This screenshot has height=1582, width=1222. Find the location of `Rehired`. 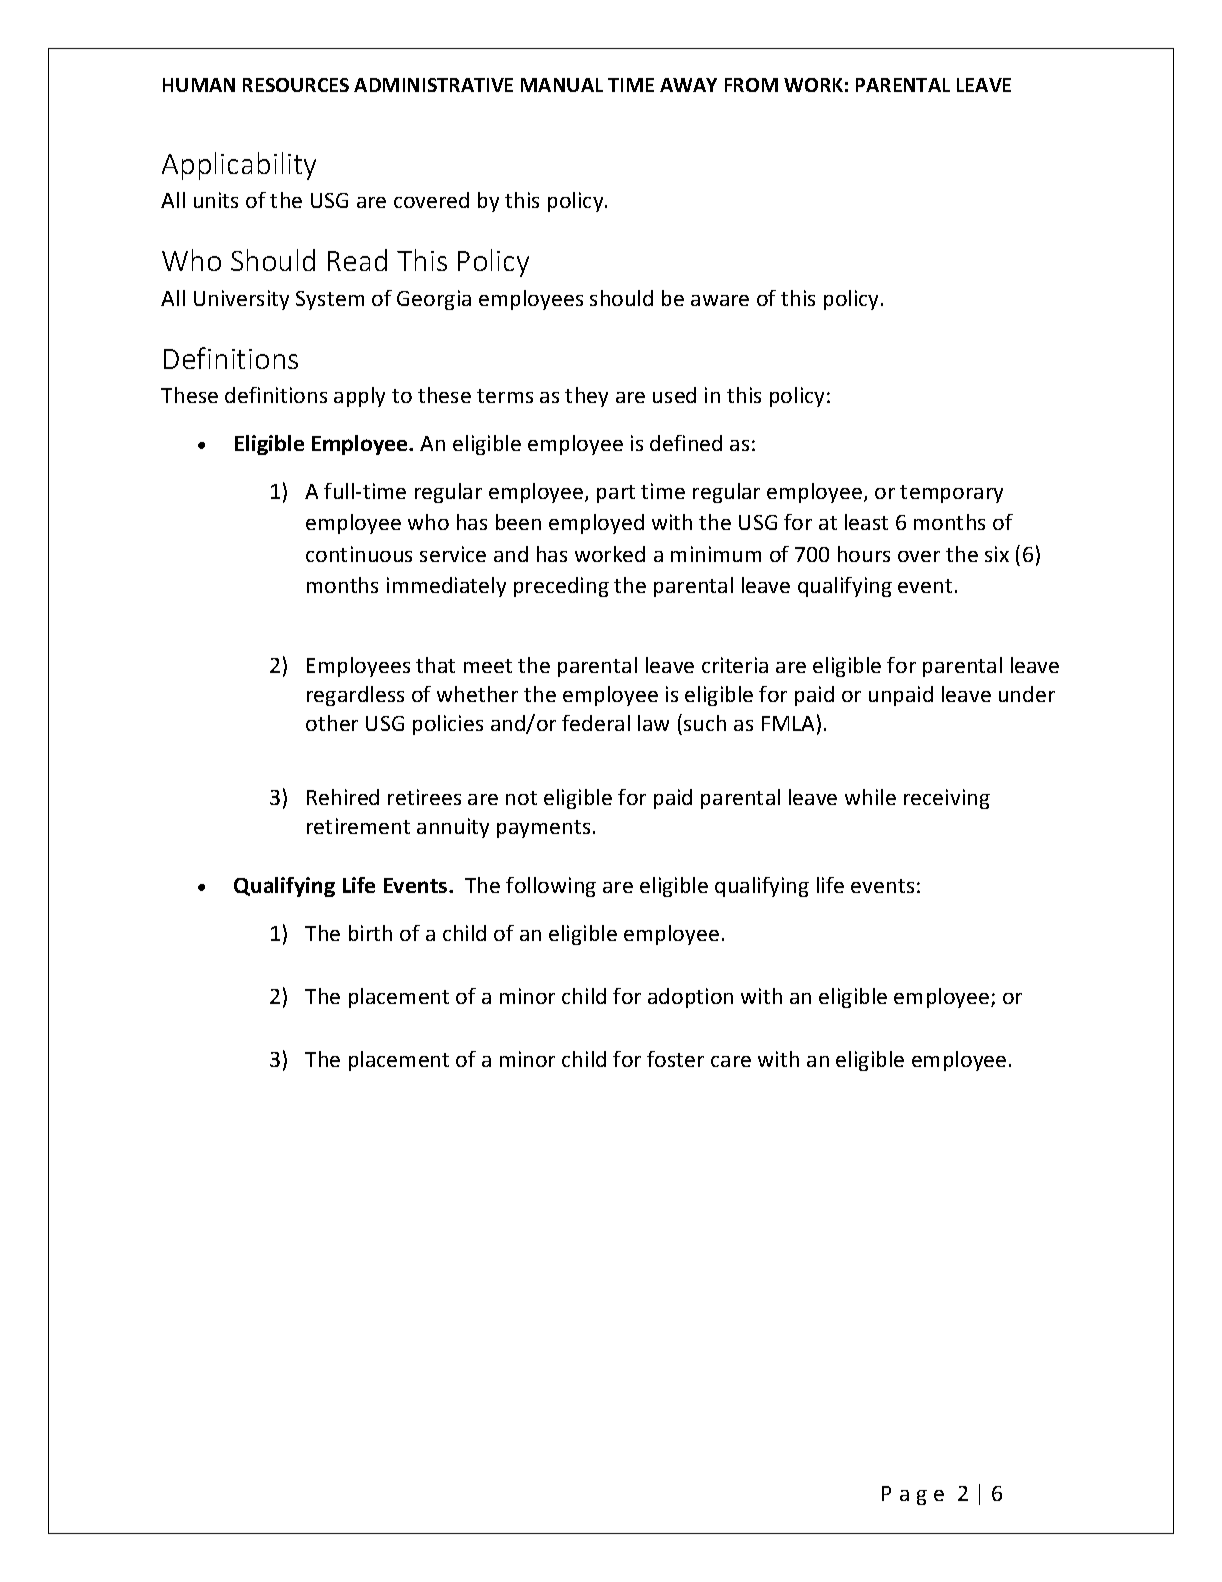

Rehired is located at coordinates (343, 797).
